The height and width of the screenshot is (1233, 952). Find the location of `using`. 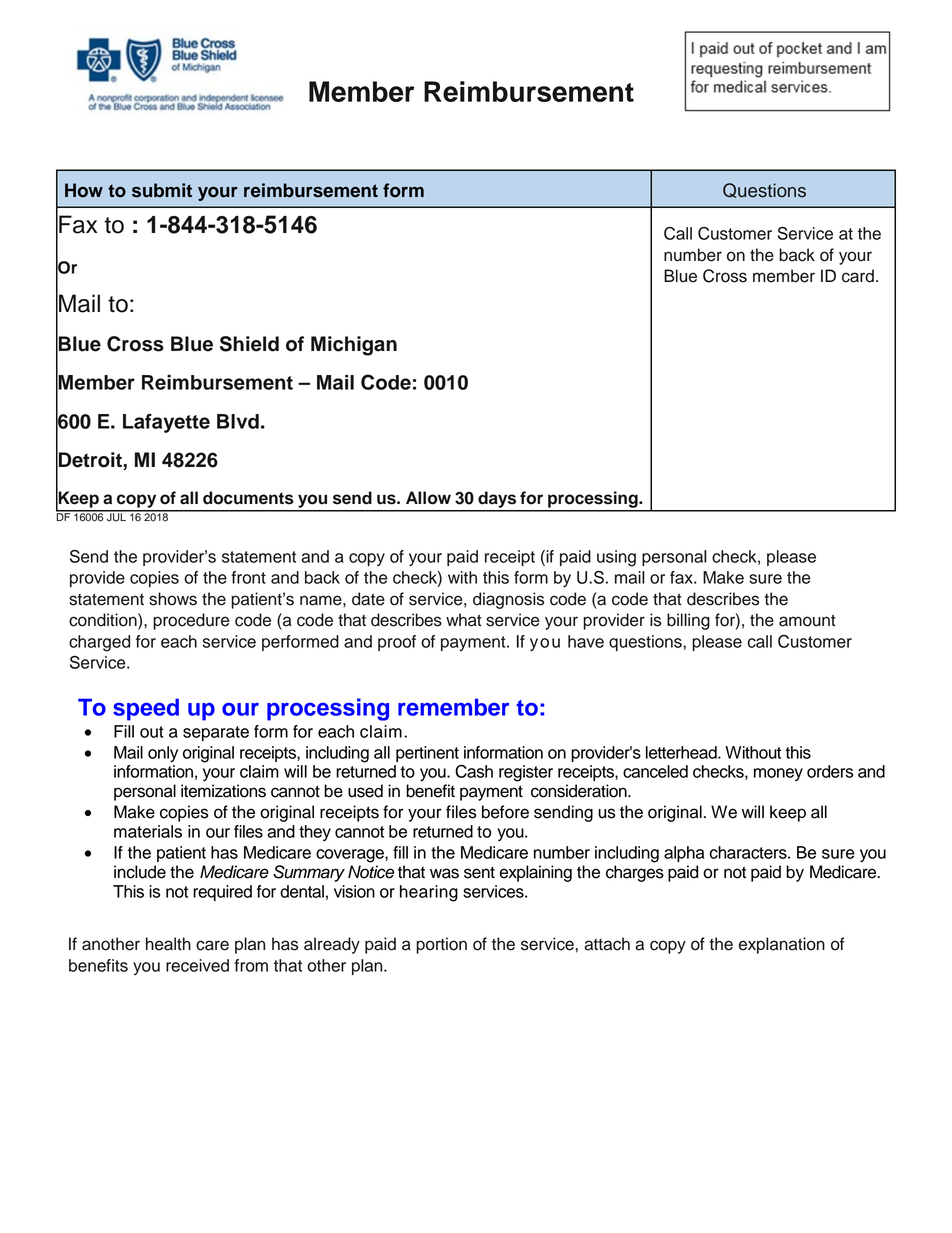

using is located at coordinates (616, 558).
